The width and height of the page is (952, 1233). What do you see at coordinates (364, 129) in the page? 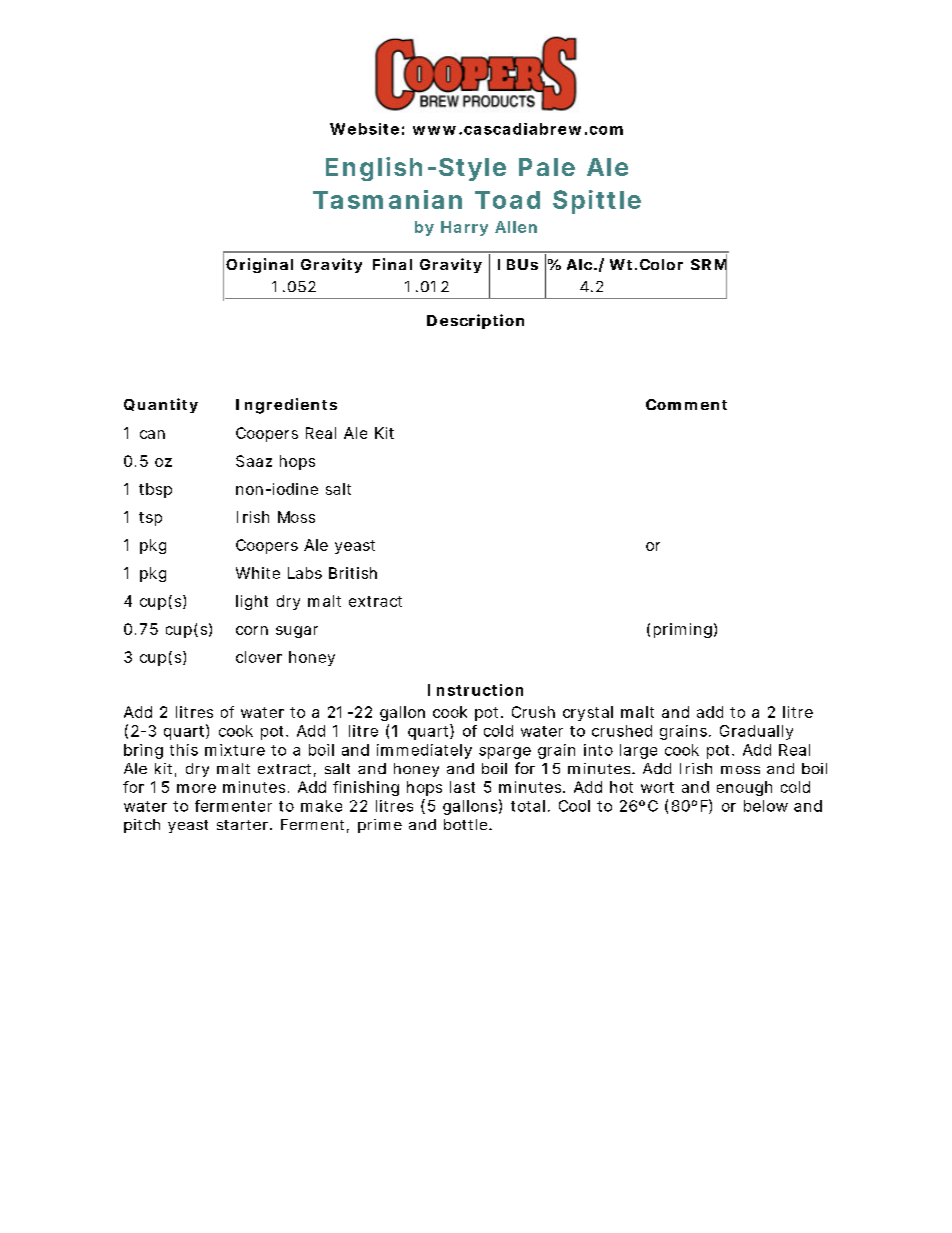
I see `Website` at bounding box center [364, 129].
